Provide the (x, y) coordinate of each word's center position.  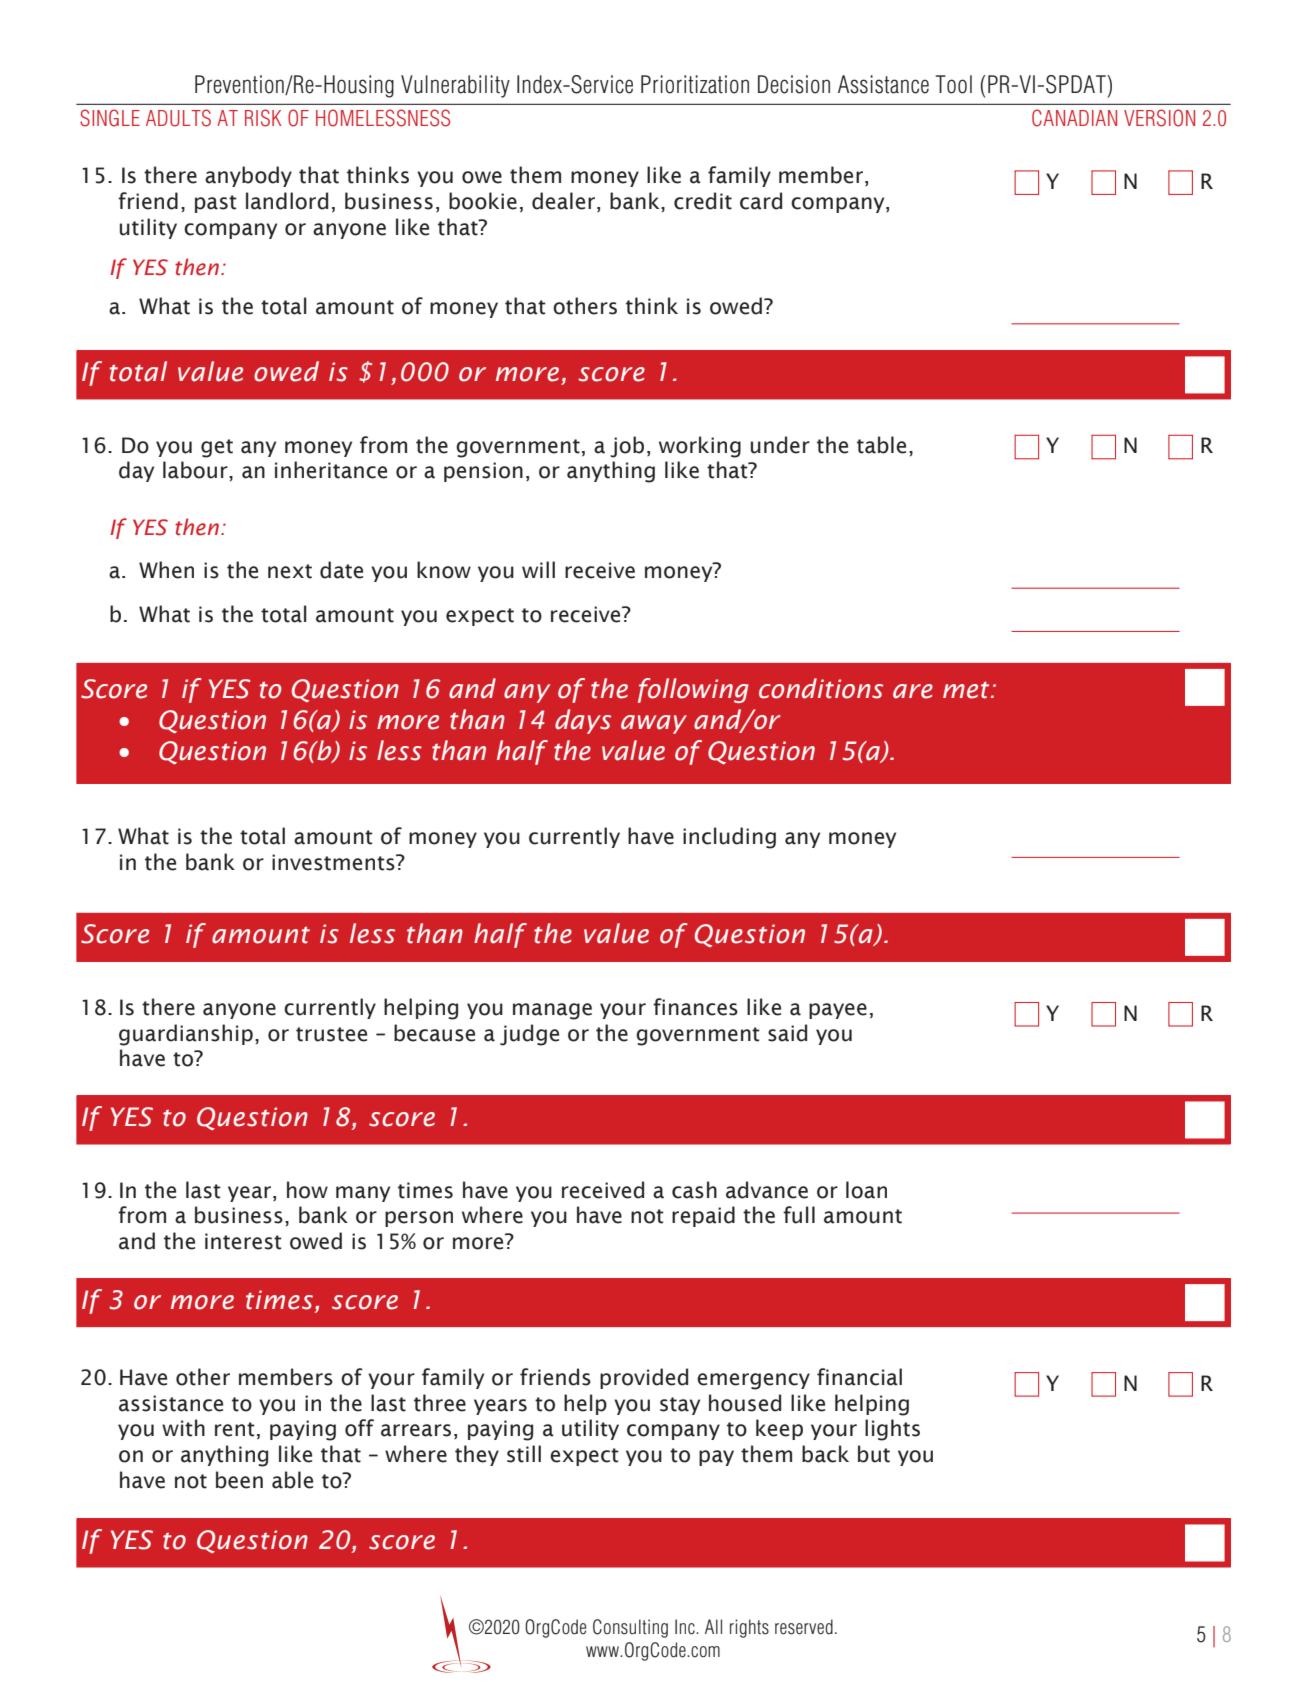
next (290, 571)
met (967, 690)
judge (529, 1035)
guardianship (186, 1035)
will (538, 569)
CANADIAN (1074, 118)
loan (866, 1190)
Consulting (630, 1628)
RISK (263, 118)
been (239, 1480)
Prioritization (695, 84)
